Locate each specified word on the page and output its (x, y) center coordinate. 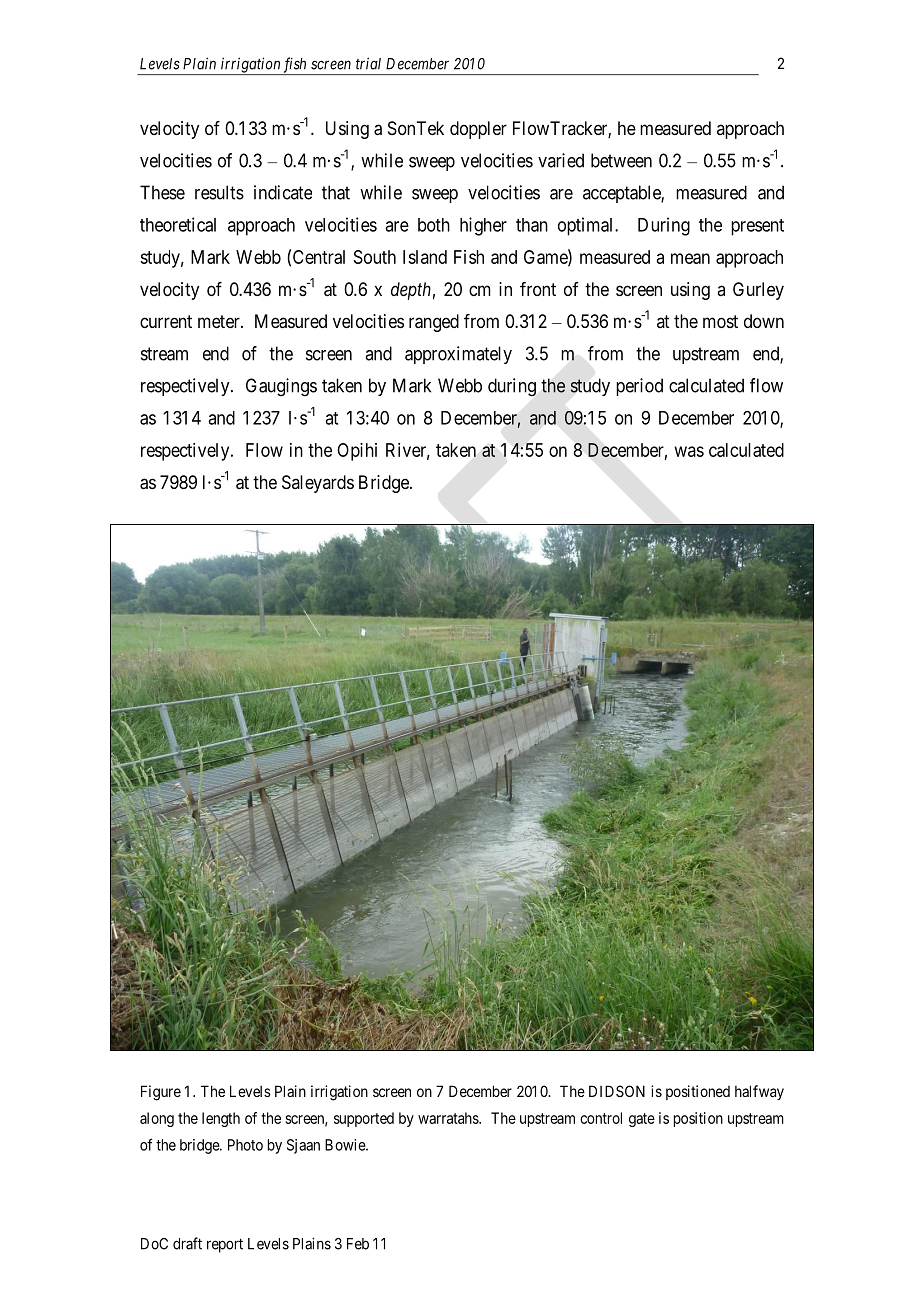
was (689, 451)
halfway (759, 1092)
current (166, 321)
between (621, 160)
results (219, 192)
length (221, 1119)
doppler (478, 130)
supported (364, 1119)
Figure (161, 1093)
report (225, 1245)
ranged (434, 323)
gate (642, 1120)
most (720, 321)
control (601, 1118)
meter (220, 321)
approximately (458, 355)
